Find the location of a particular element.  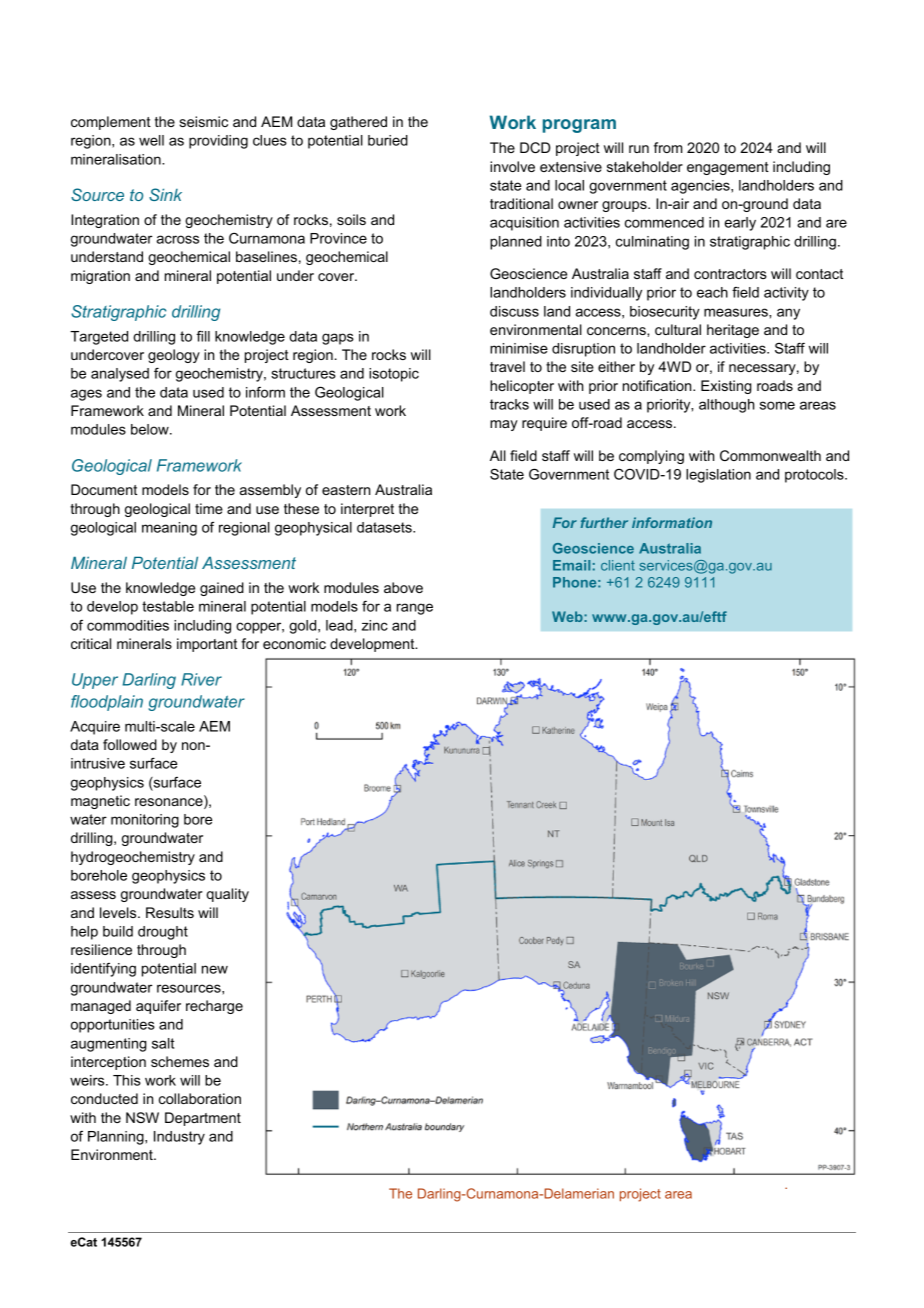

collaboration is located at coordinates (200, 1098).
